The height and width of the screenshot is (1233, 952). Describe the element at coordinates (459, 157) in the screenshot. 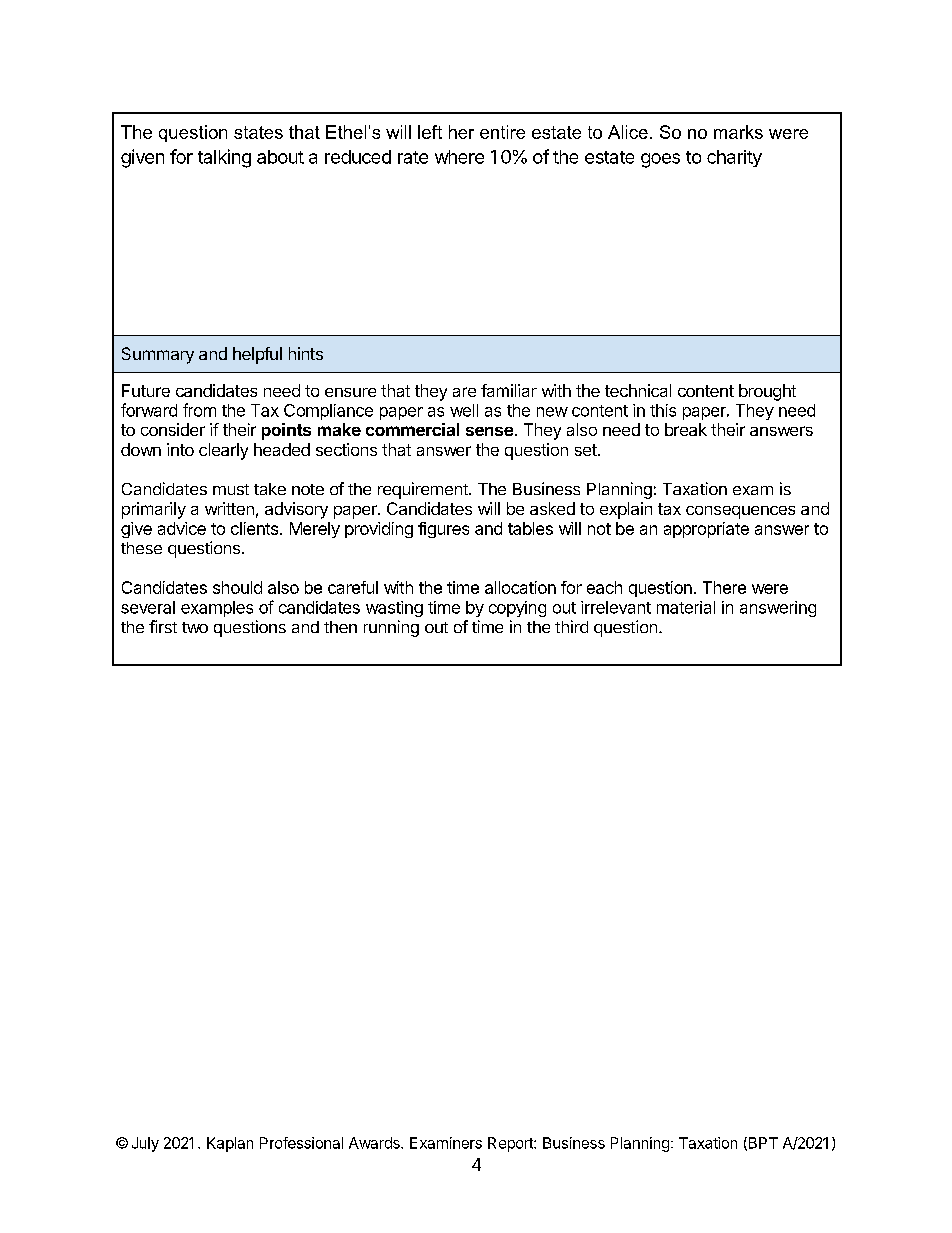

I see `where` at that location.
